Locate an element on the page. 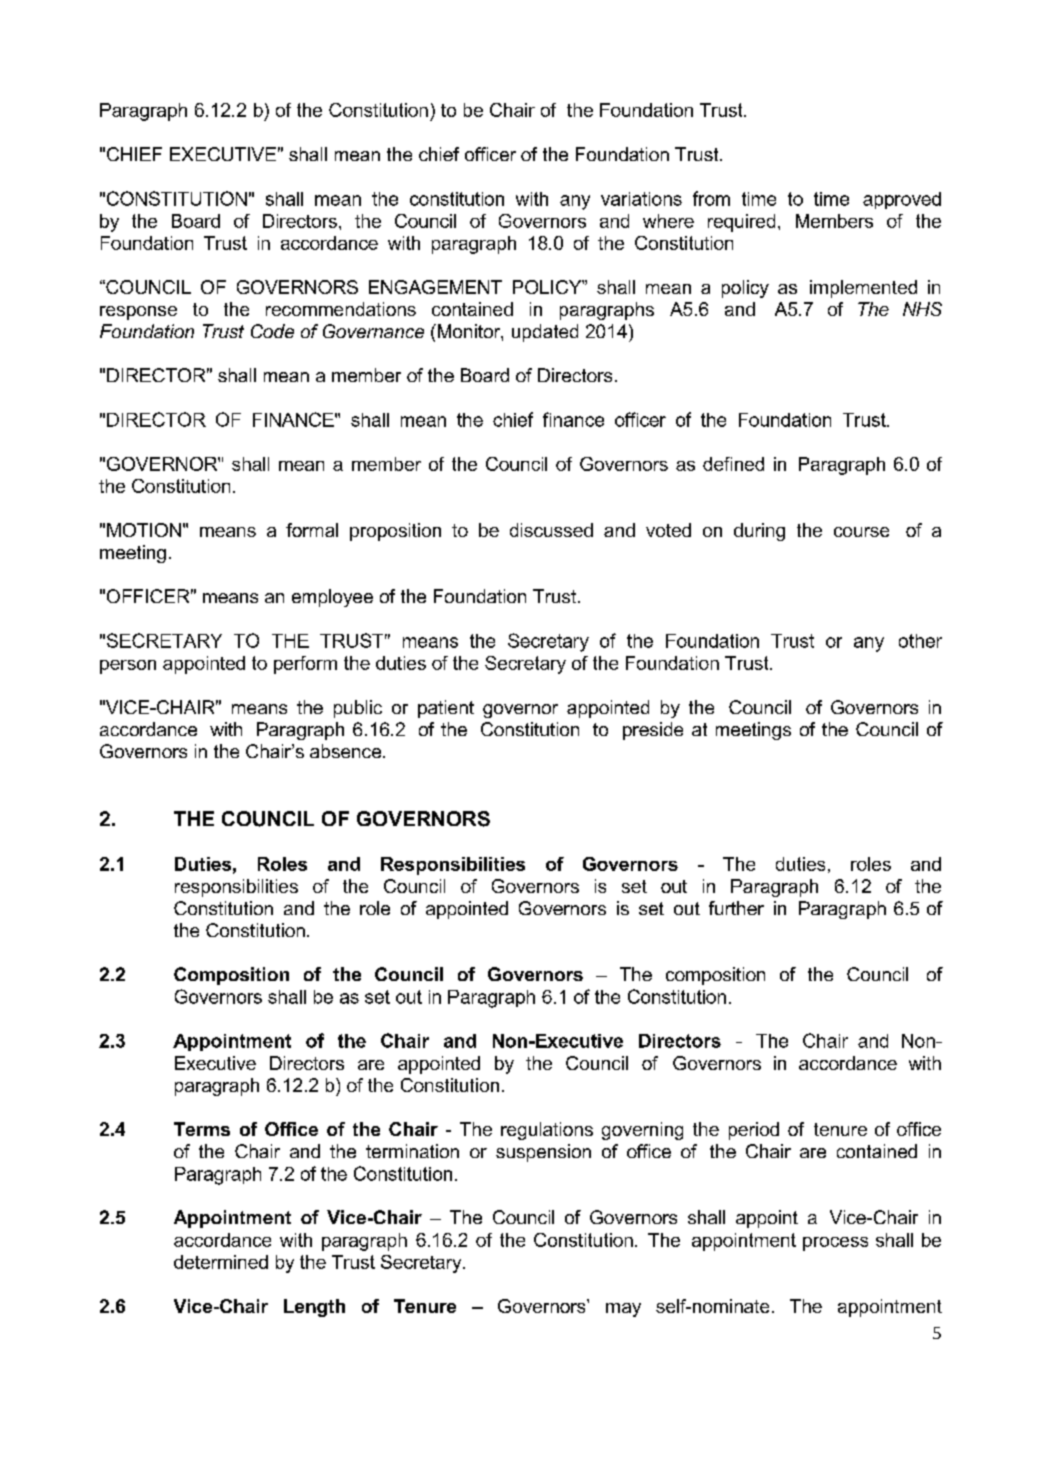 The height and width of the image is (1472, 1041). MOTION is located at coordinates (144, 530).
